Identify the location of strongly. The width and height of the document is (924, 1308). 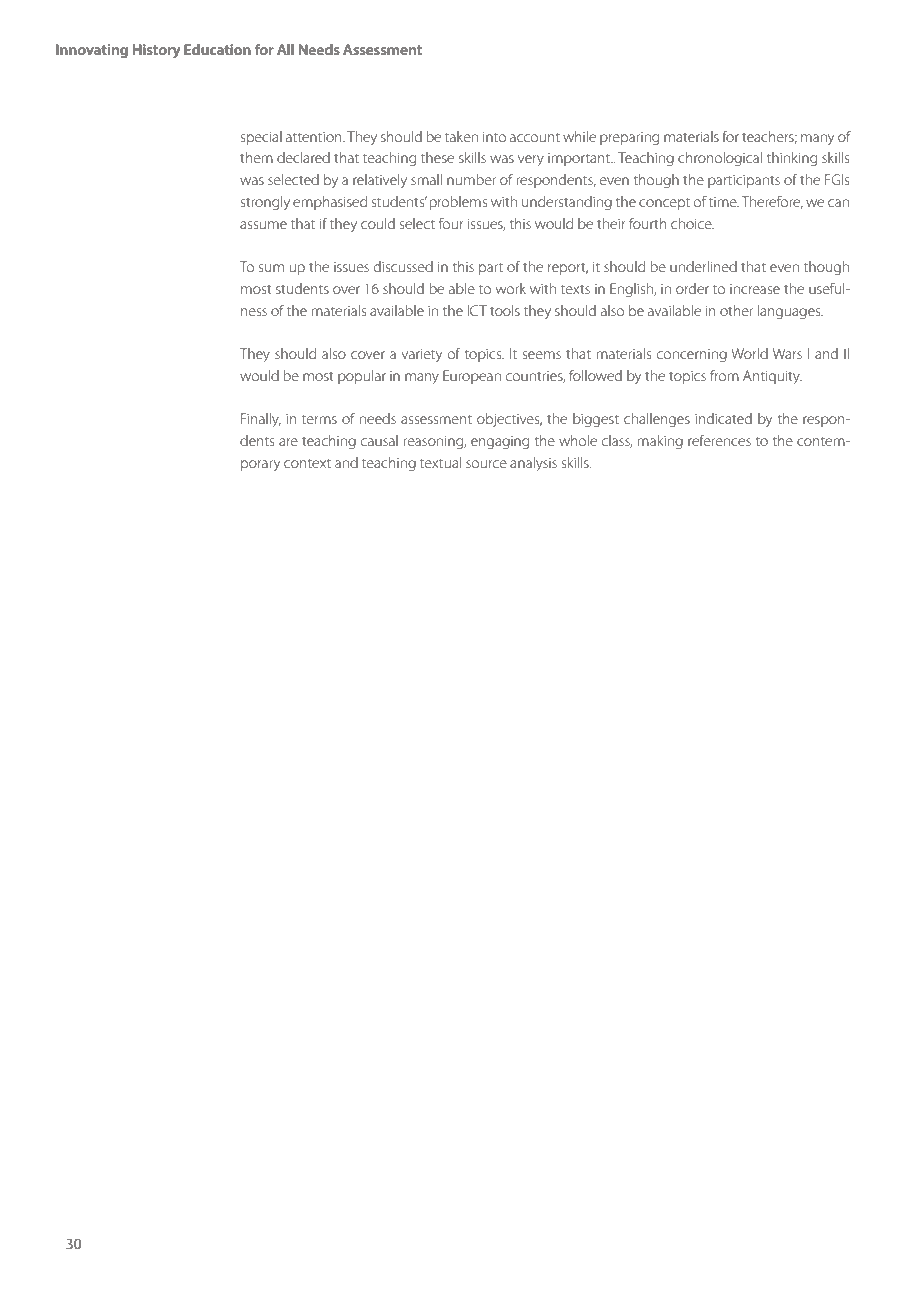
(265, 203).
